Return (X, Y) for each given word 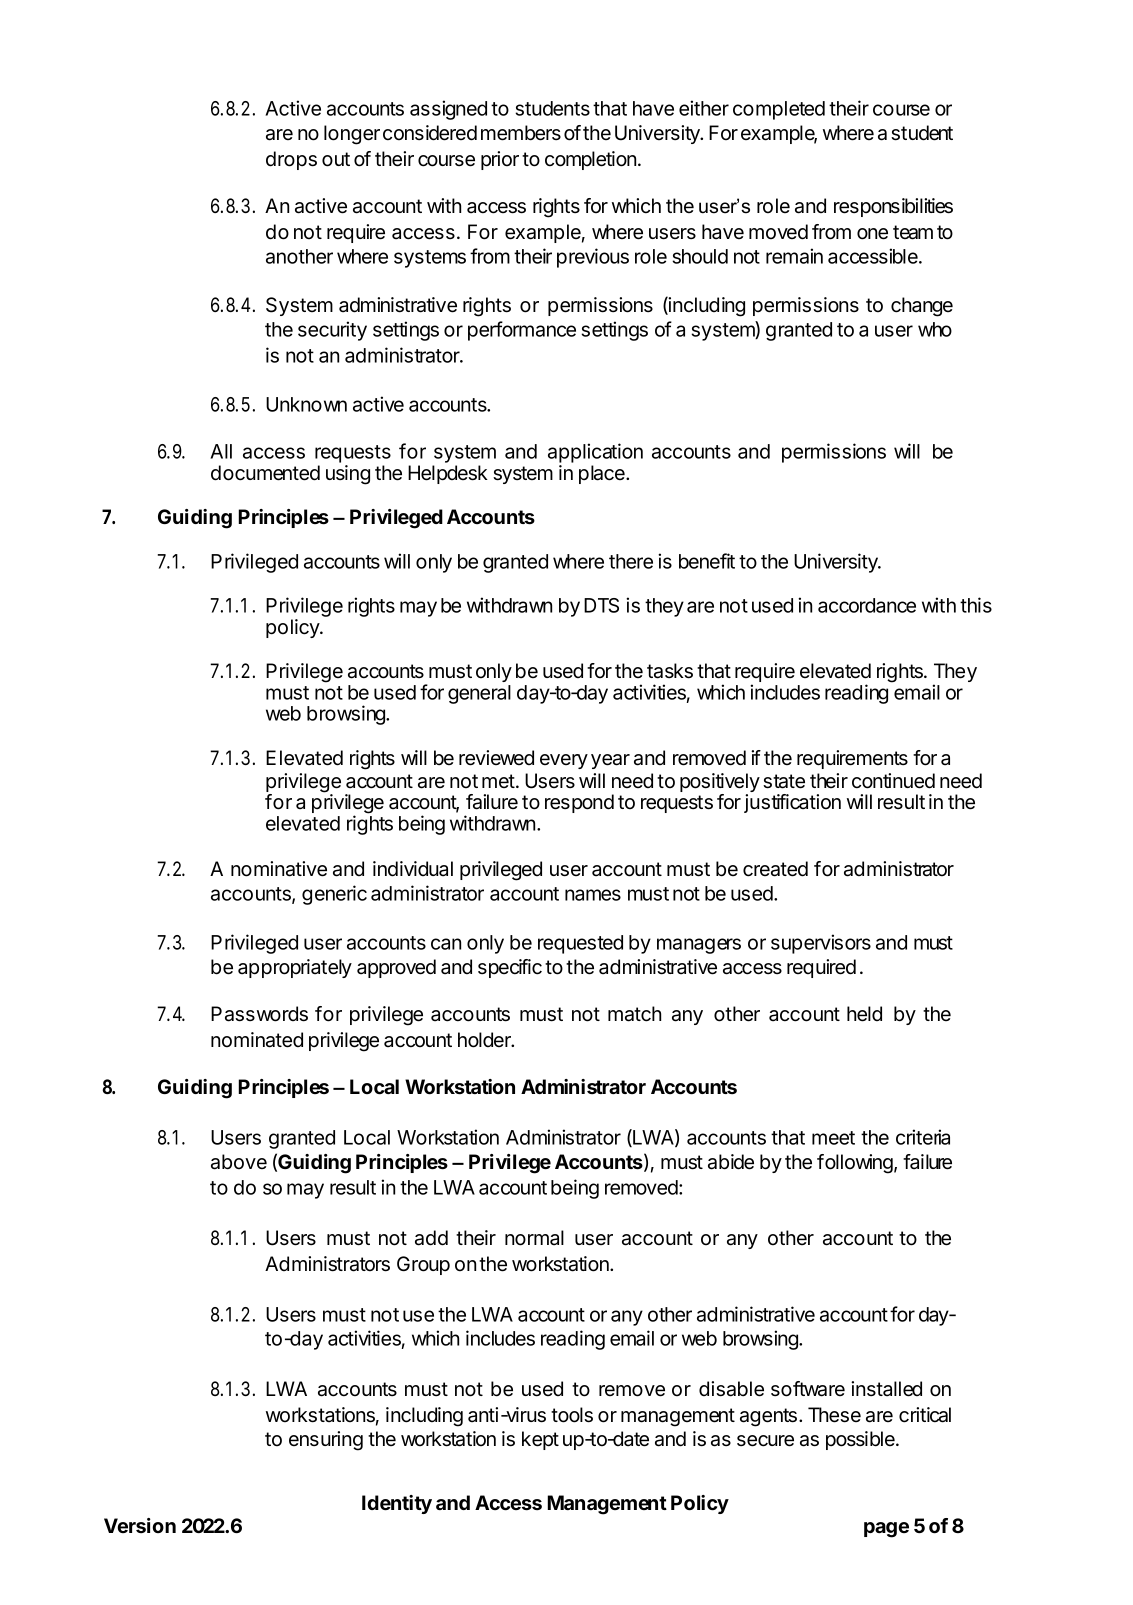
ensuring (326, 1441)
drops (291, 160)
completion (590, 160)
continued (893, 781)
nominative (279, 869)
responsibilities (893, 207)
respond (579, 803)
